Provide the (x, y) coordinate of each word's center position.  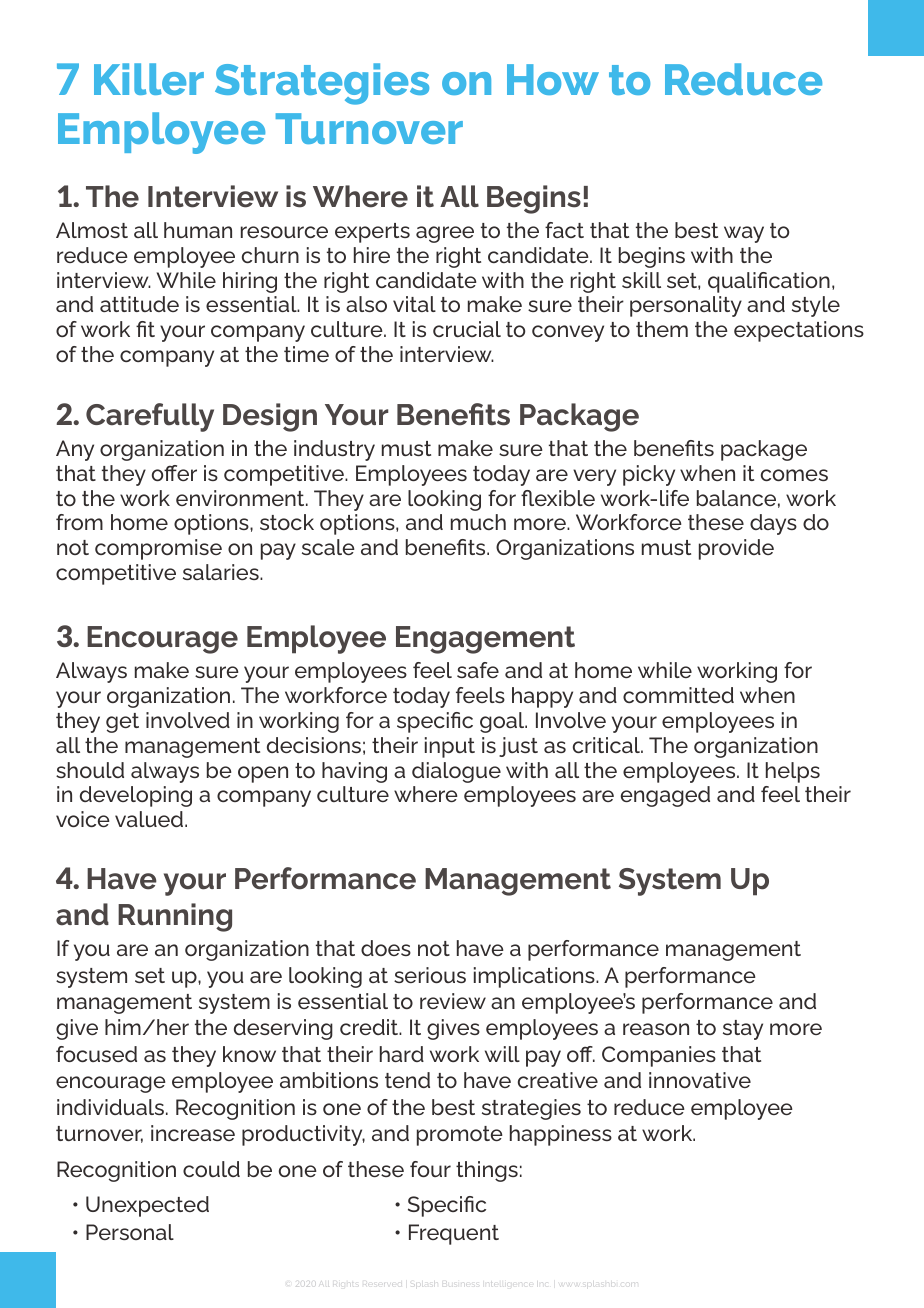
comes (794, 475)
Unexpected (147, 1206)
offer (174, 473)
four (430, 1169)
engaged (665, 796)
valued (150, 819)
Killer (149, 79)
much (478, 522)
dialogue (456, 772)
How (553, 79)
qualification (769, 282)
